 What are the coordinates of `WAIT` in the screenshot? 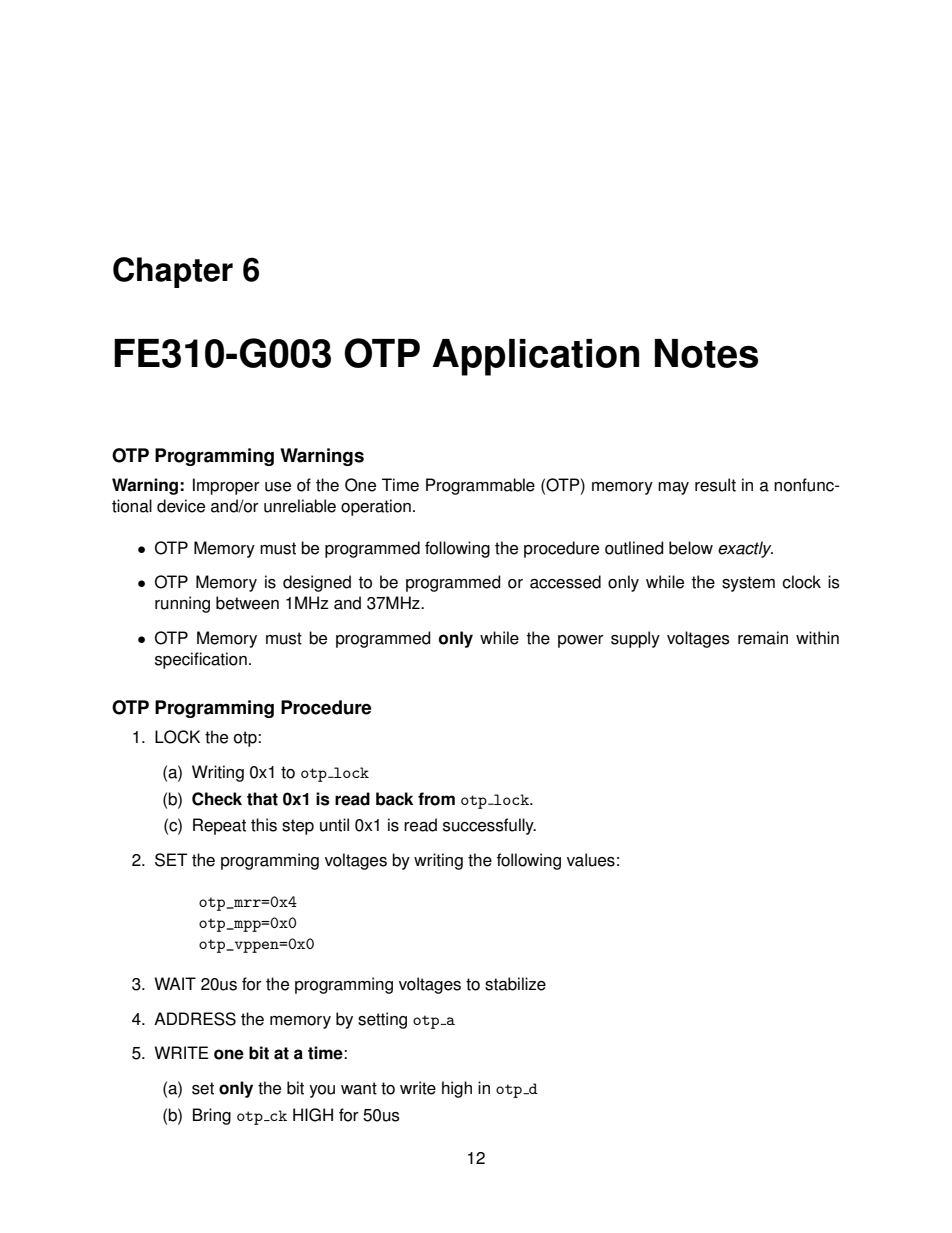 It's located at (175, 983).
